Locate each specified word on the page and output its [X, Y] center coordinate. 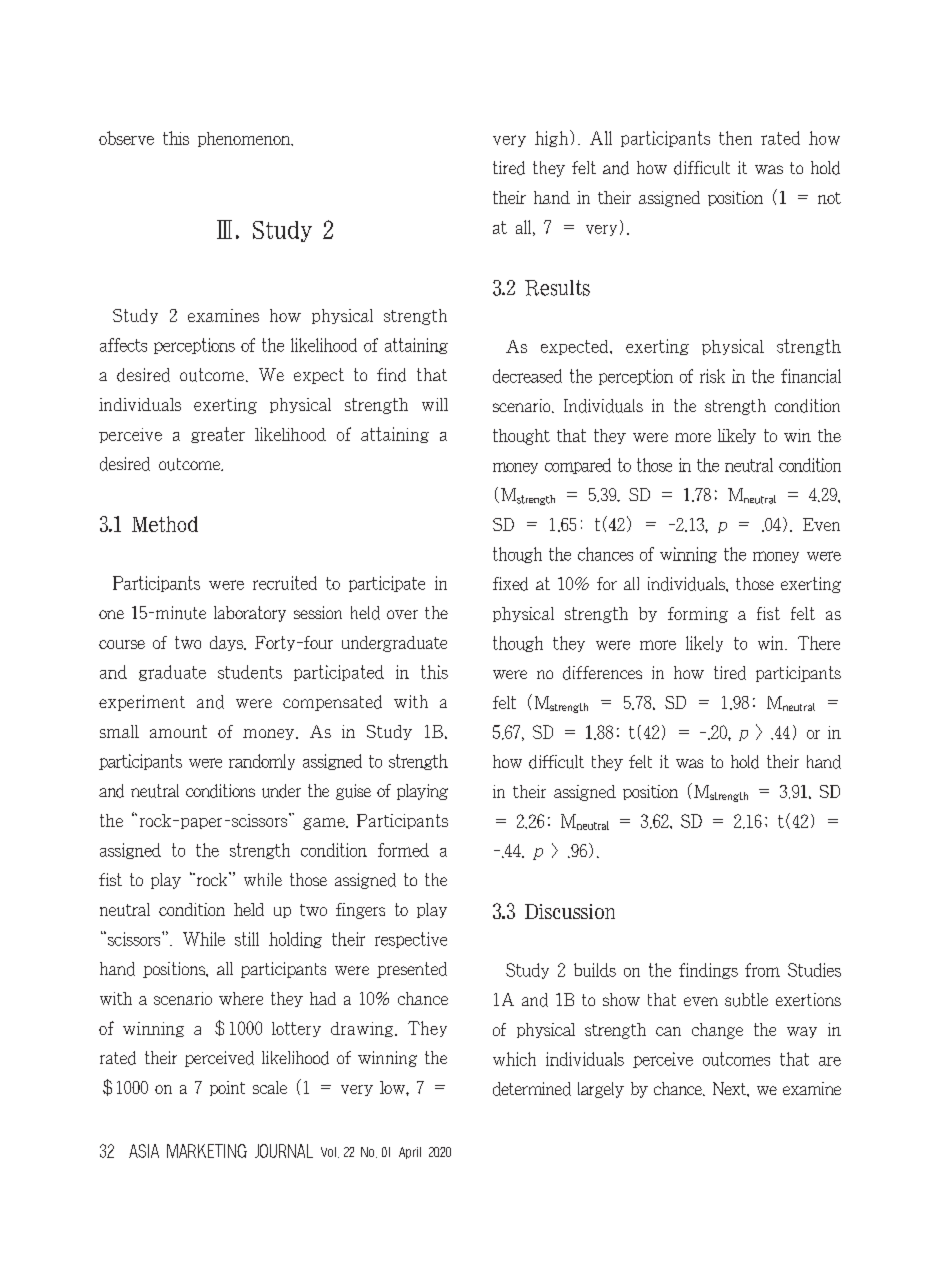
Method [165, 524]
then [735, 138]
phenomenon [245, 139]
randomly [262, 762]
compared [578, 466]
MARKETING [207, 1151]
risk [712, 376]
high [551, 139]
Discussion [570, 911]
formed [403, 850]
